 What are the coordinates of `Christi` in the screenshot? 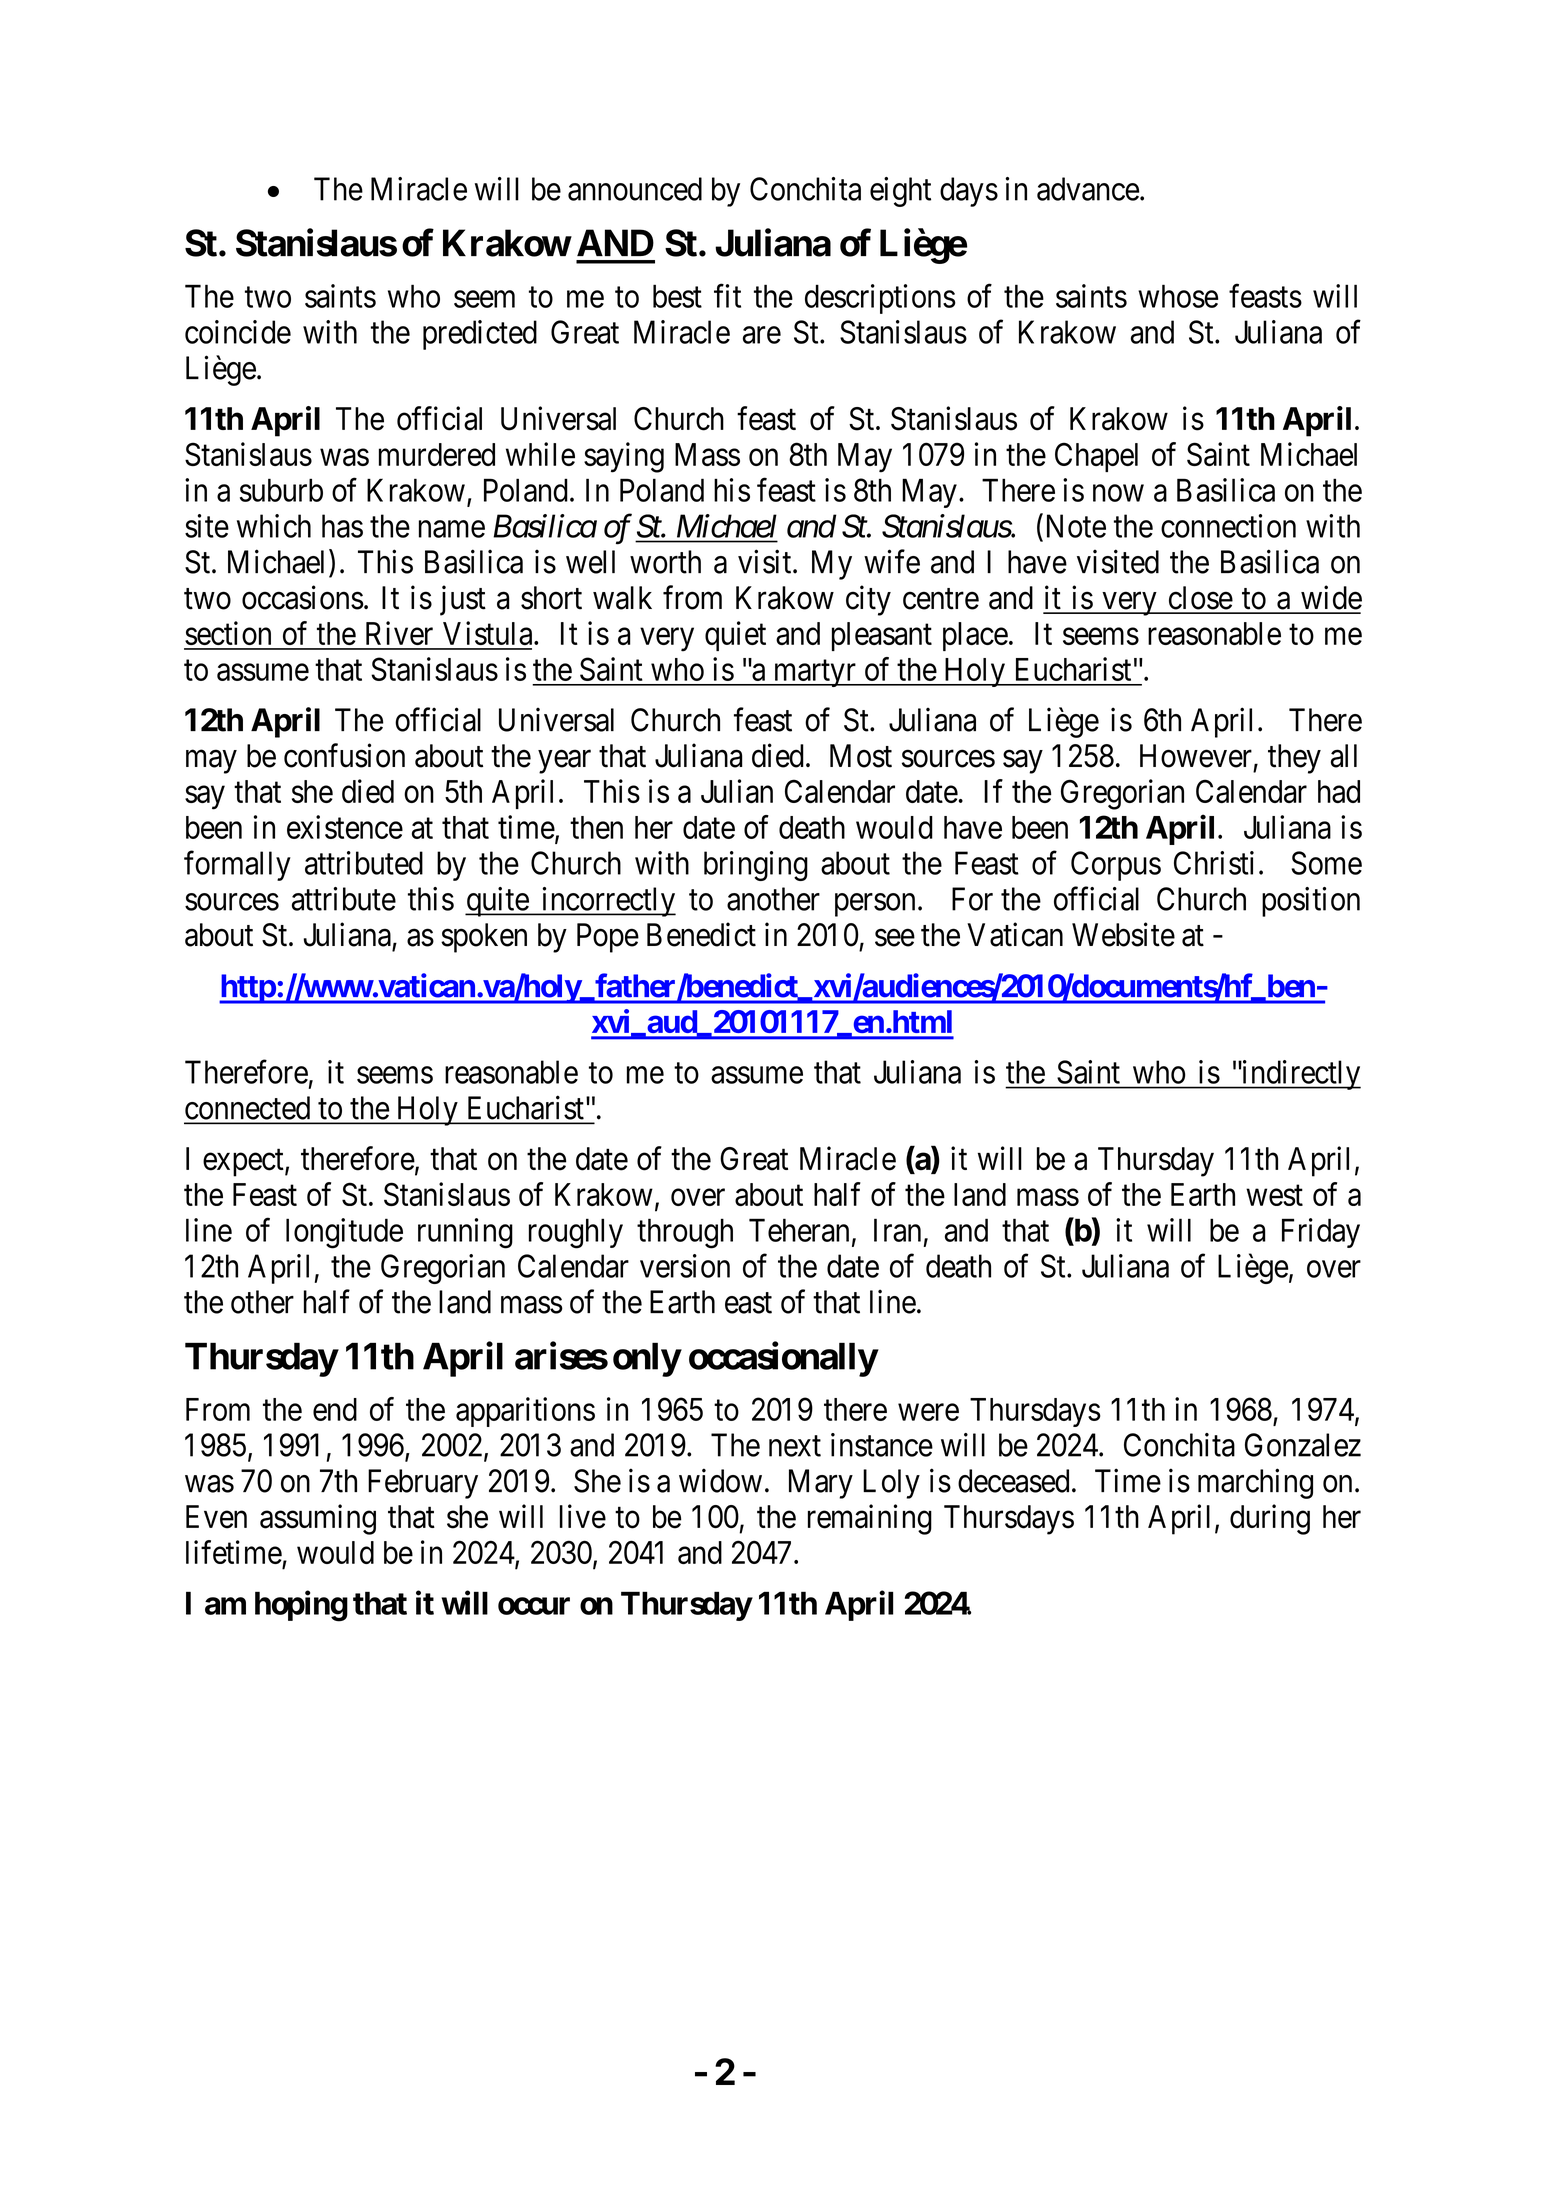 It's located at (1214, 863).
